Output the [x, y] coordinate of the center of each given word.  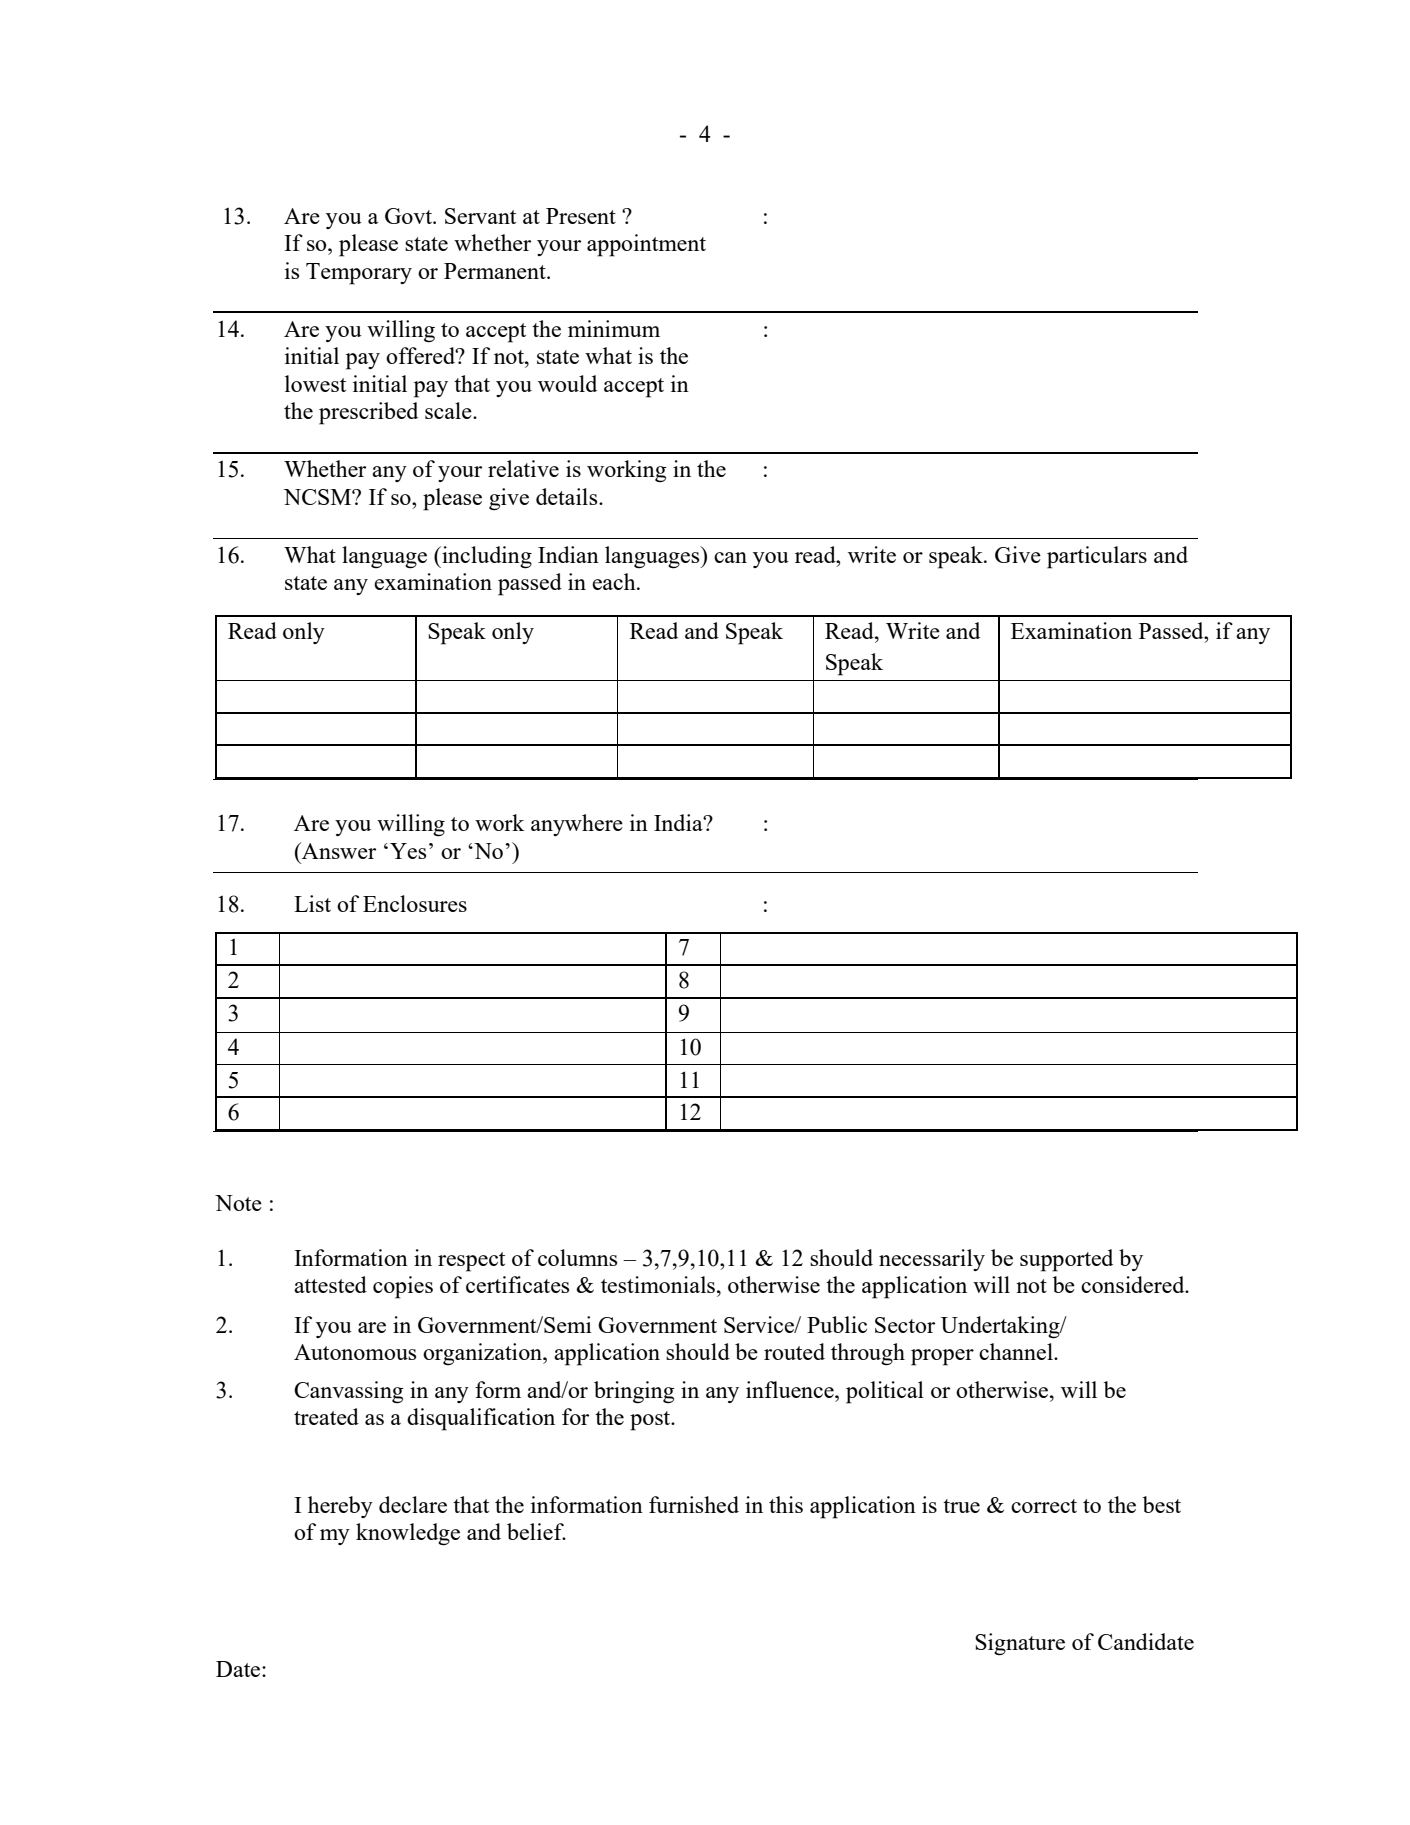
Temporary [359, 274]
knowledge [408, 1534]
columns [577, 1257]
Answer [338, 850]
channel [1017, 1351]
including [486, 557]
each [615, 581]
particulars [1097, 557]
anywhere [577, 825]
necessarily [932, 1260]
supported [1066, 1260]
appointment [646, 245]
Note [238, 1203]
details [568, 496]
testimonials [659, 1284]
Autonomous [355, 1352]
